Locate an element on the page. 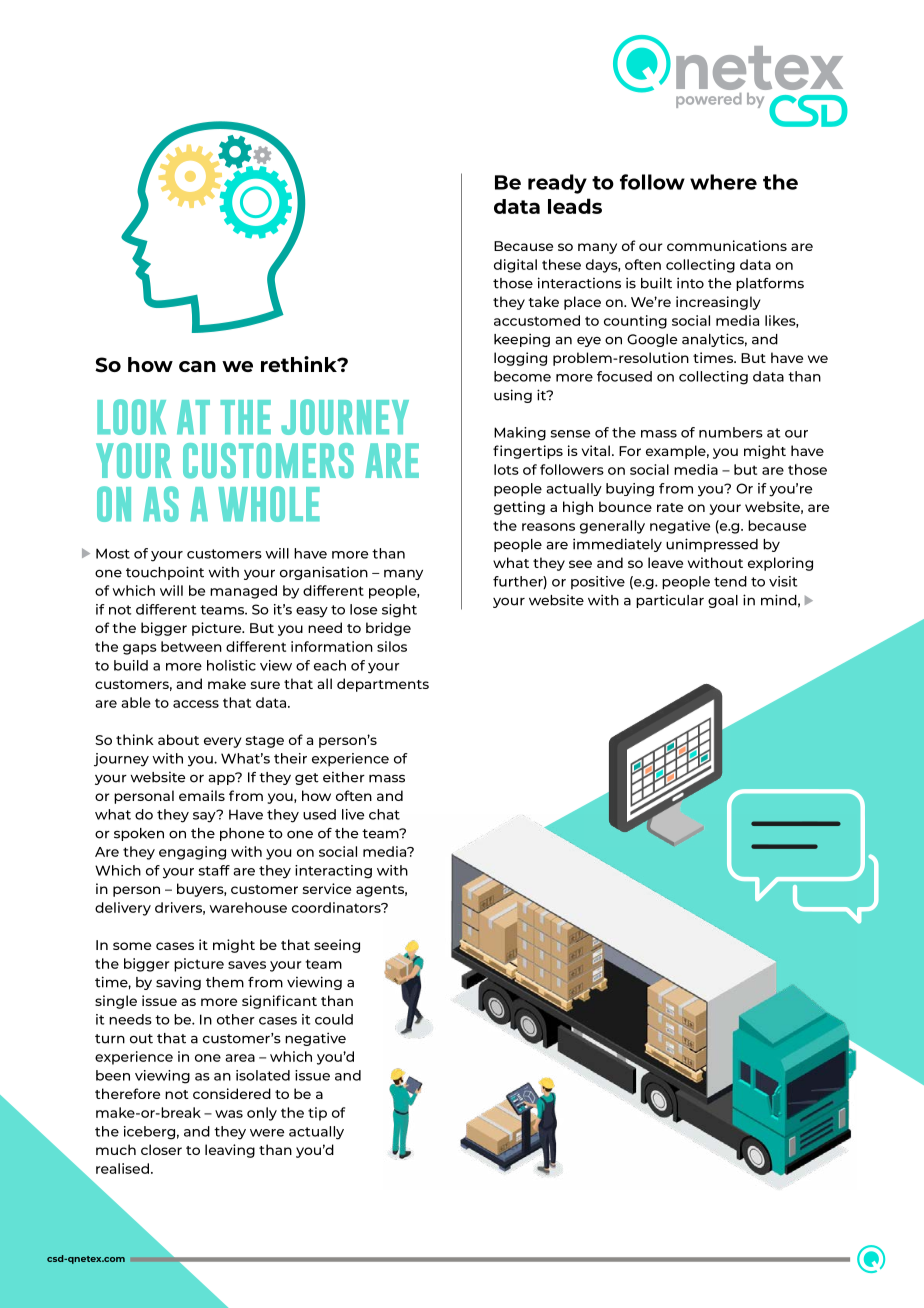 The image size is (924, 1308). could is located at coordinates (334, 1019).
